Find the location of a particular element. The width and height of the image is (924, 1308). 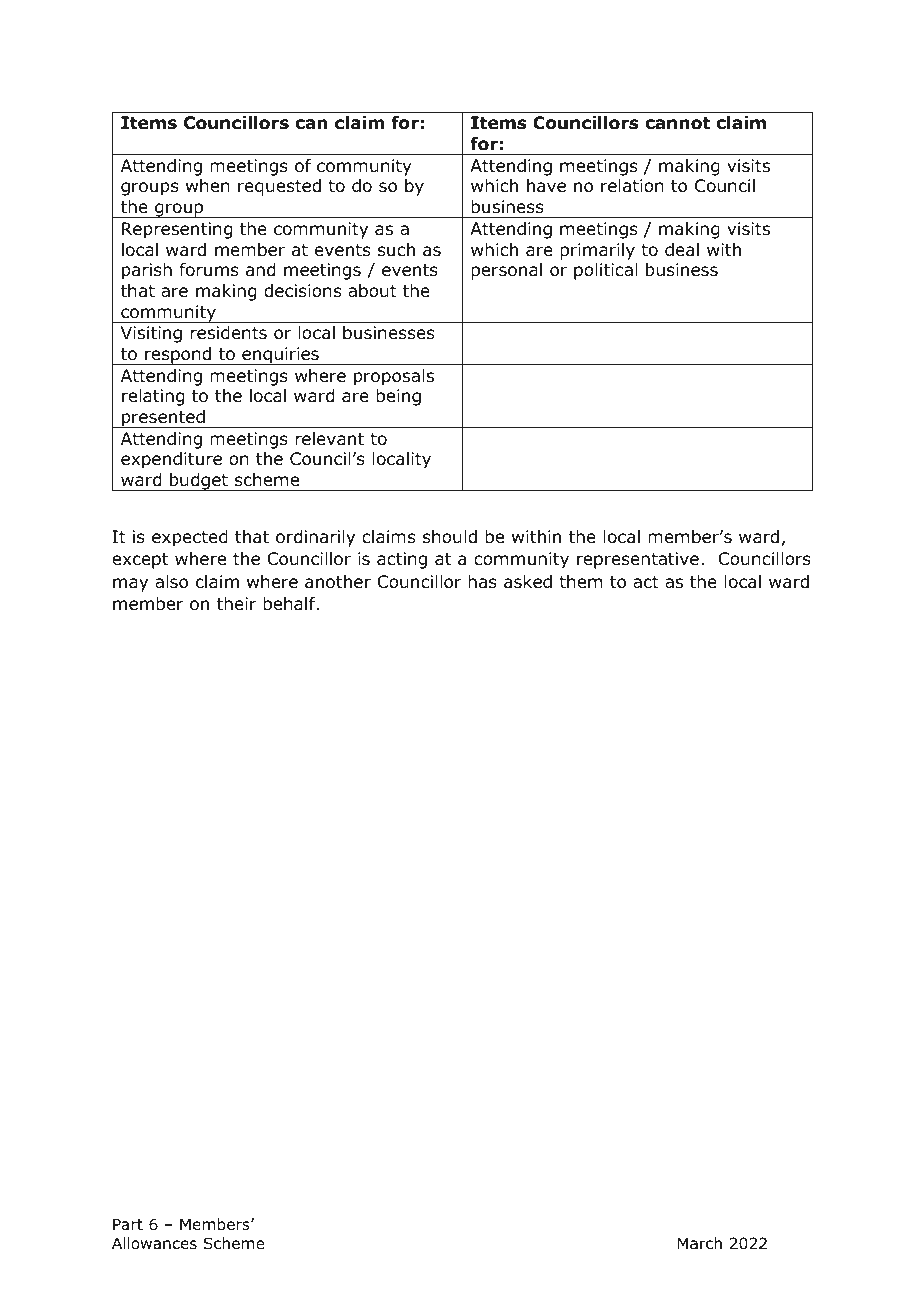

Part is located at coordinates (128, 1224).
